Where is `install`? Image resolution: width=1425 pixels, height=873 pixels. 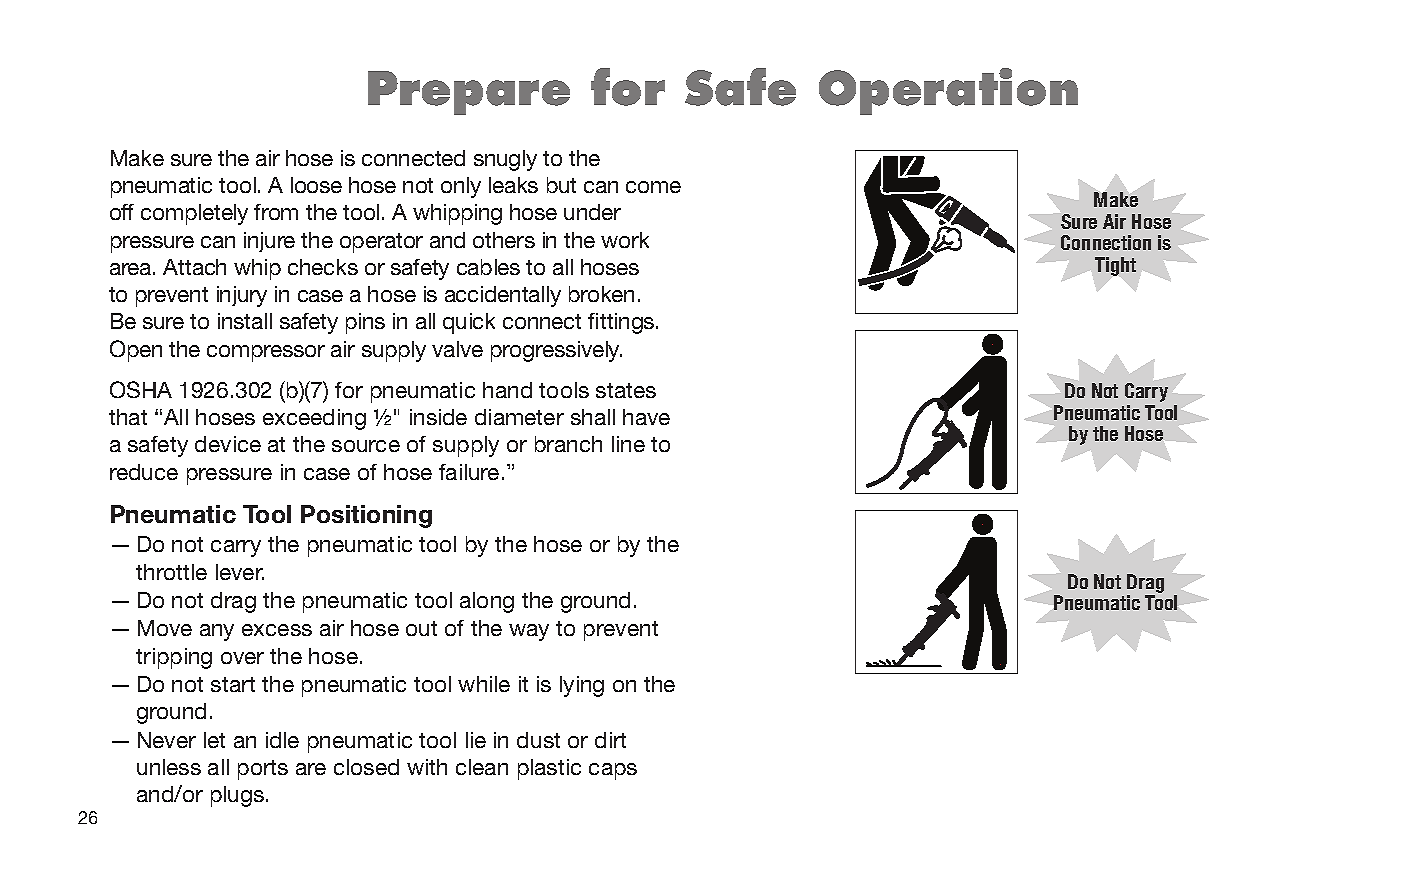 install is located at coordinates (245, 321).
